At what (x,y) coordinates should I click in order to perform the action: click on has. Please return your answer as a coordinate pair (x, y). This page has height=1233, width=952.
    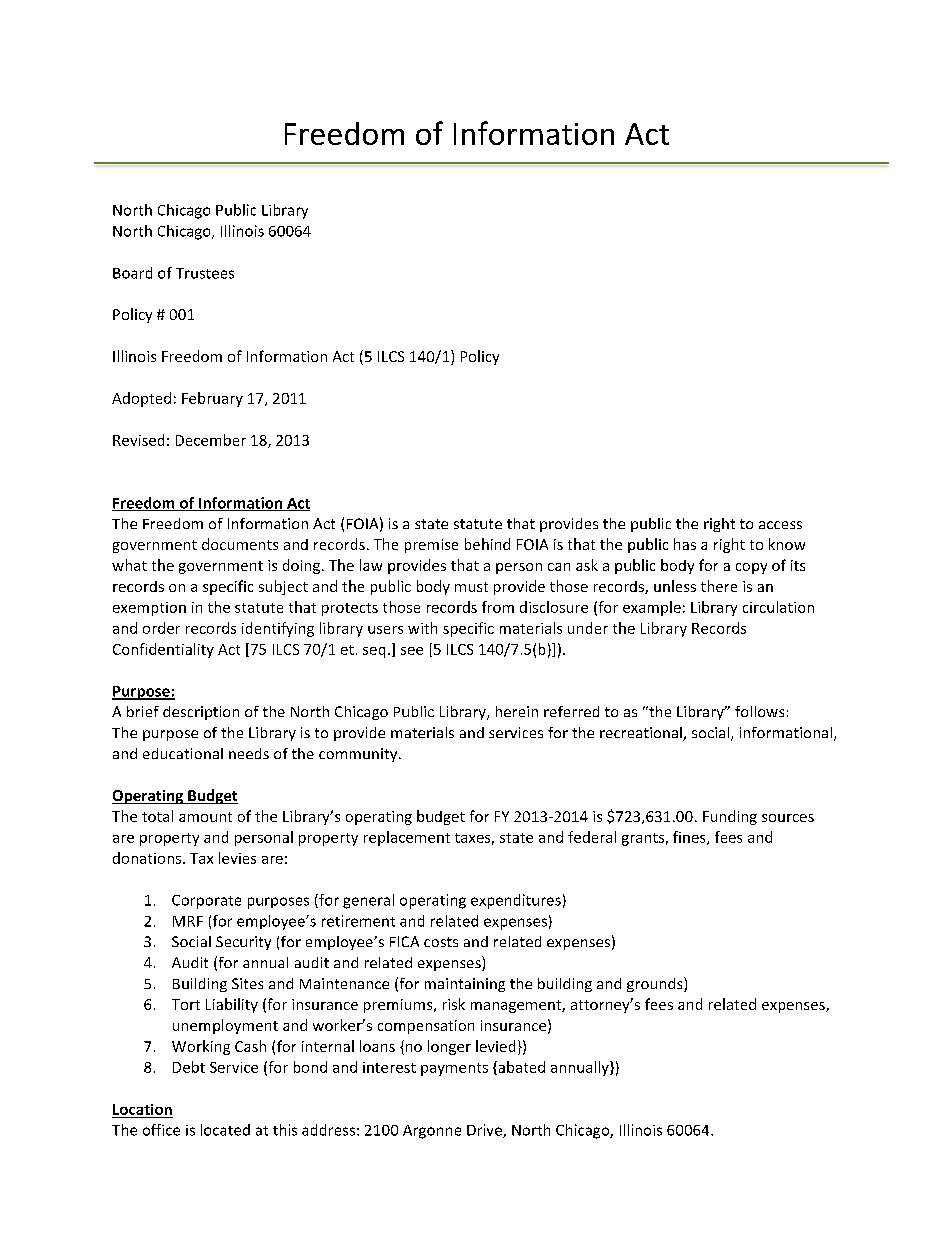
    Looking at the image, I should click on (685, 544).
